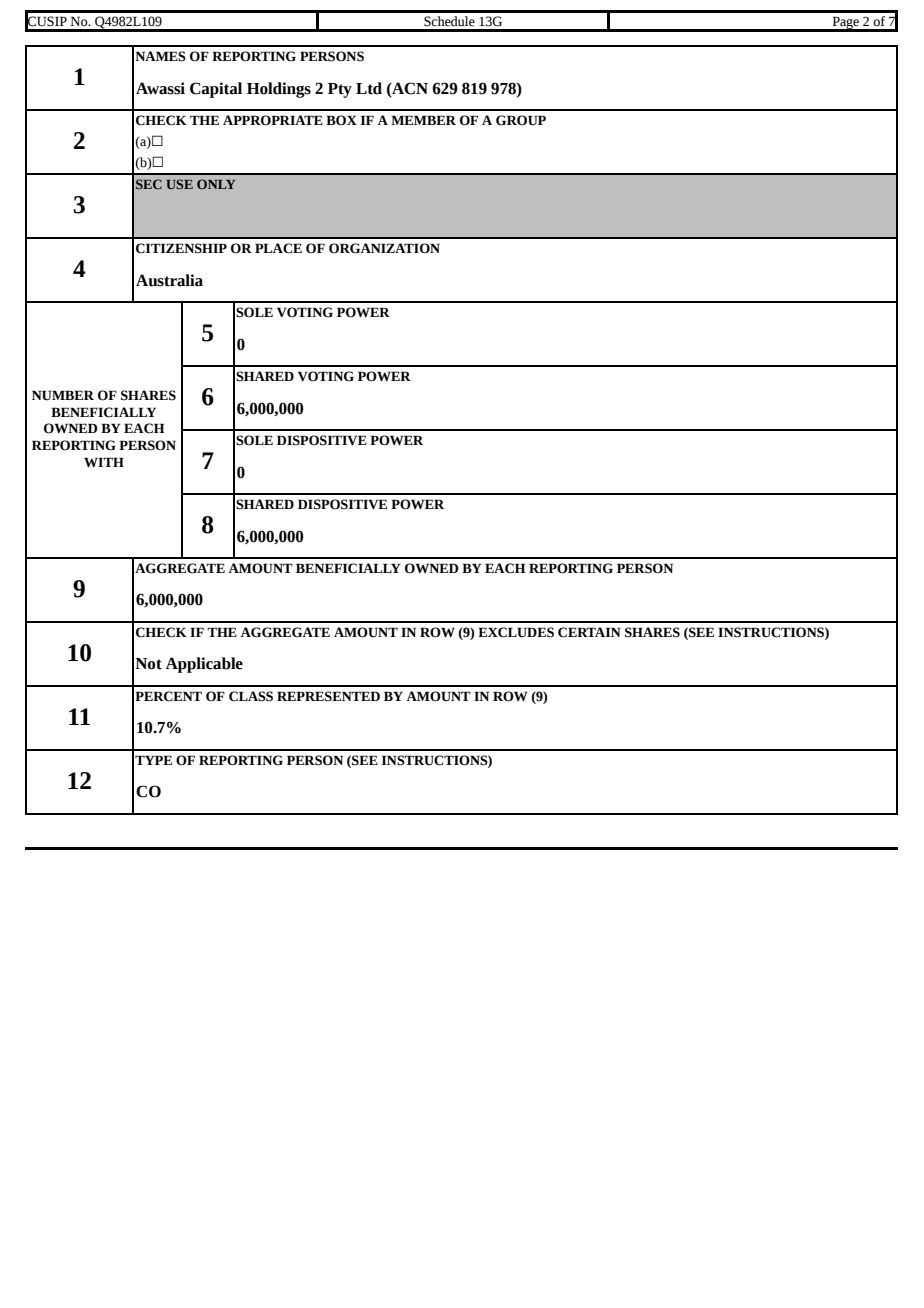 The height and width of the screenshot is (1308, 924). What do you see at coordinates (516, 632) in the screenshot?
I see `EXCLUDES` at bounding box center [516, 632].
